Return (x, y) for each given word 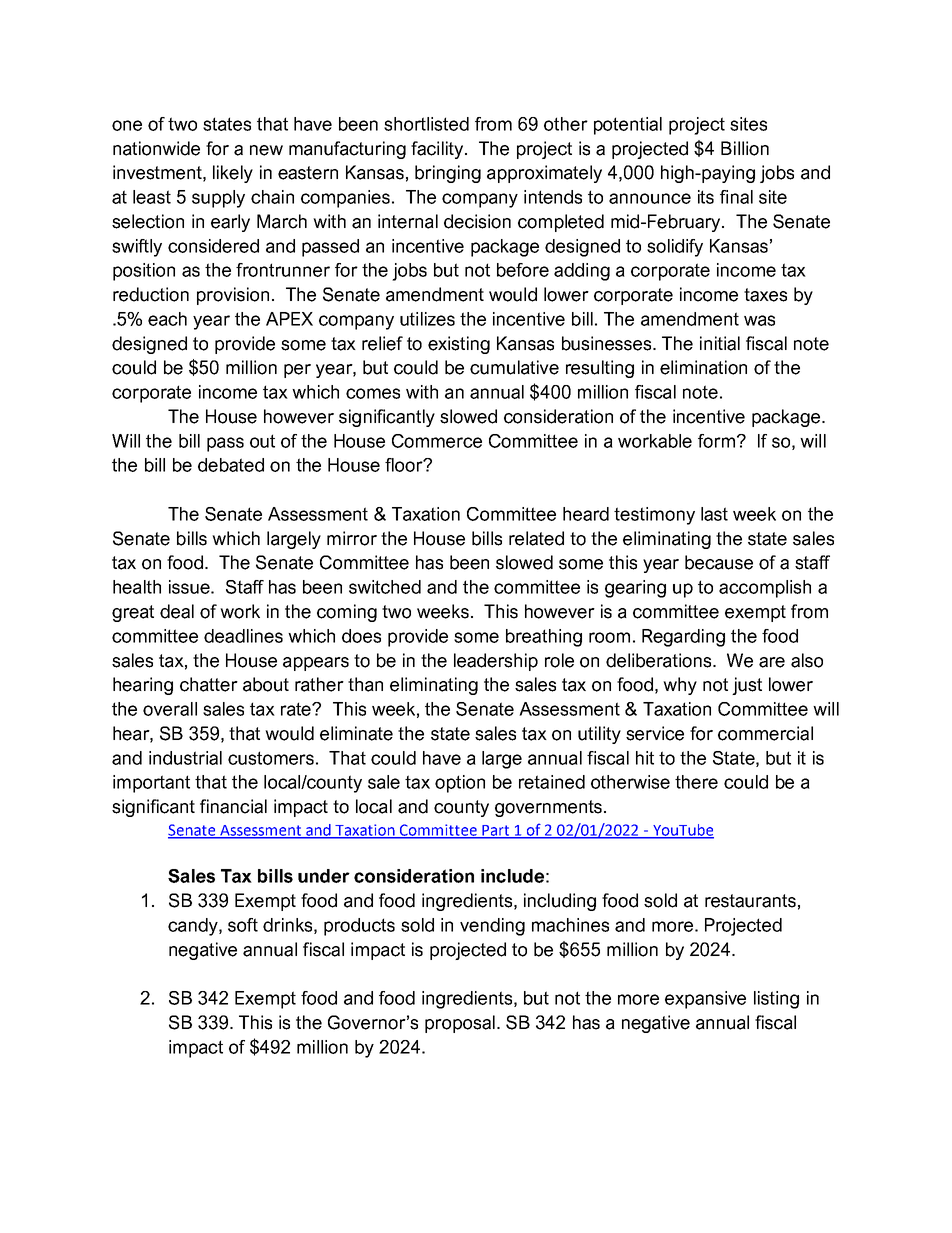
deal (177, 611)
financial (233, 806)
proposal (460, 1024)
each (167, 319)
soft (243, 925)
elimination (703, 367)
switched (385, 587)
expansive (705, 1000)
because (719, 562)
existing (459, 345)
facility (438, 150)
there (696, 782)
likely (233, 174)
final (736, 197)
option (460, 784)
